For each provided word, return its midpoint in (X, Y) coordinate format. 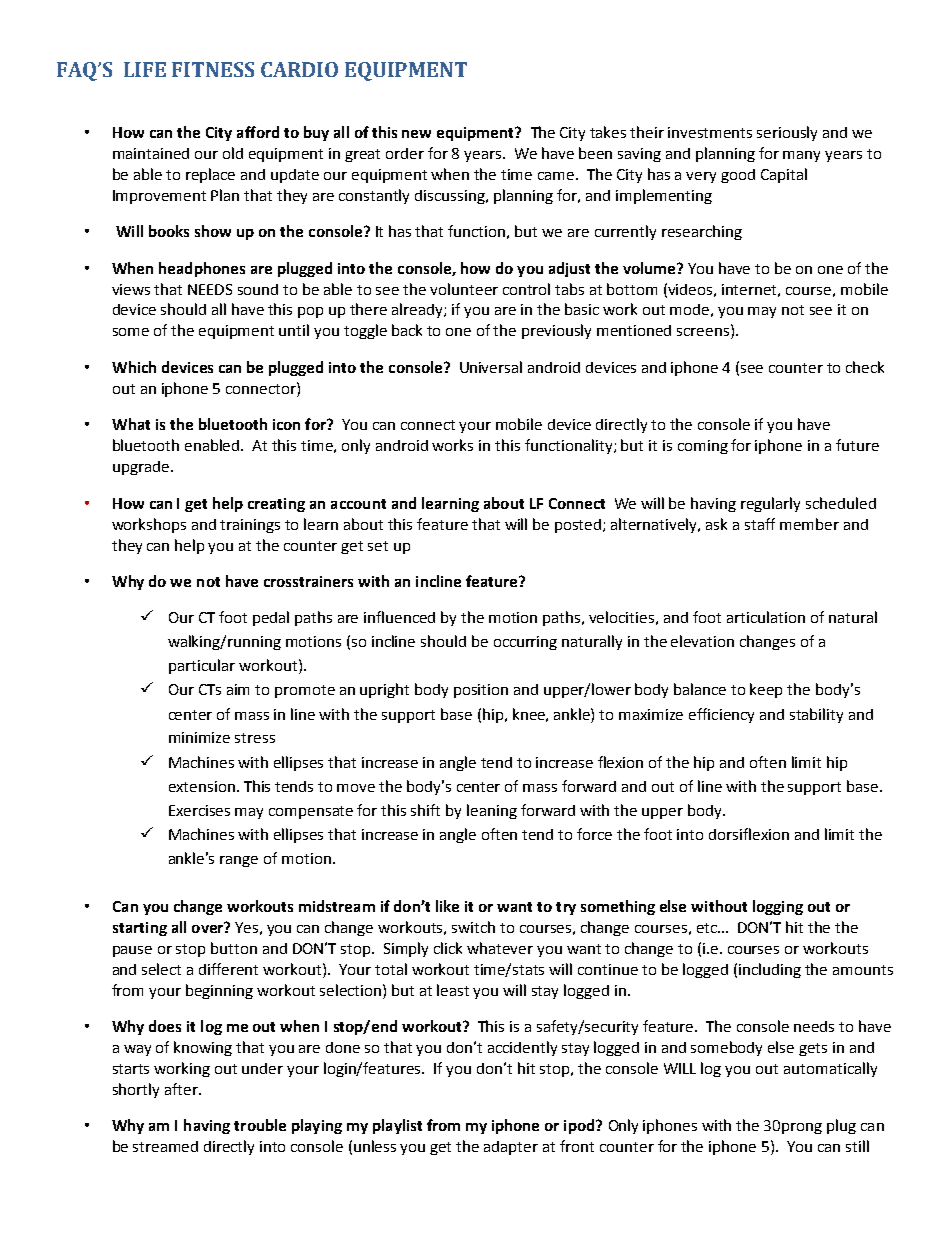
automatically (830, 1069)
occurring (525, 643)
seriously (787, 133)
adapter (511, 1148)
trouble (260, 1125)
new (416, 134)
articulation (766, 617)
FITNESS (213, 69)
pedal (271, 618)
